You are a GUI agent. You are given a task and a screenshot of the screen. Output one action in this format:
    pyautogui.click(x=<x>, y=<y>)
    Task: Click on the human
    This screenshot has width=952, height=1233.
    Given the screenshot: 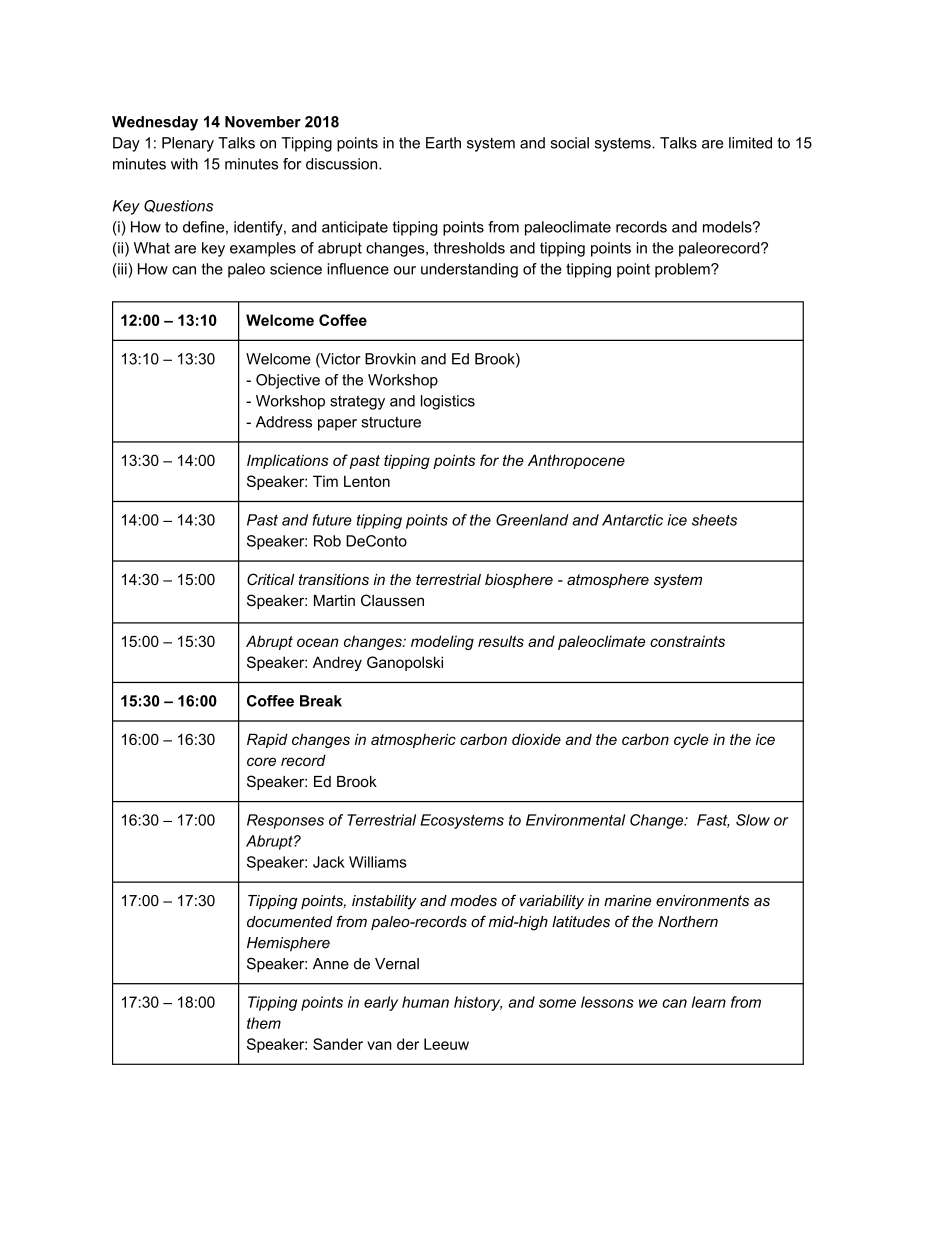 What is the action you would take?
    pyautogui.click(x=425, y=1002)
